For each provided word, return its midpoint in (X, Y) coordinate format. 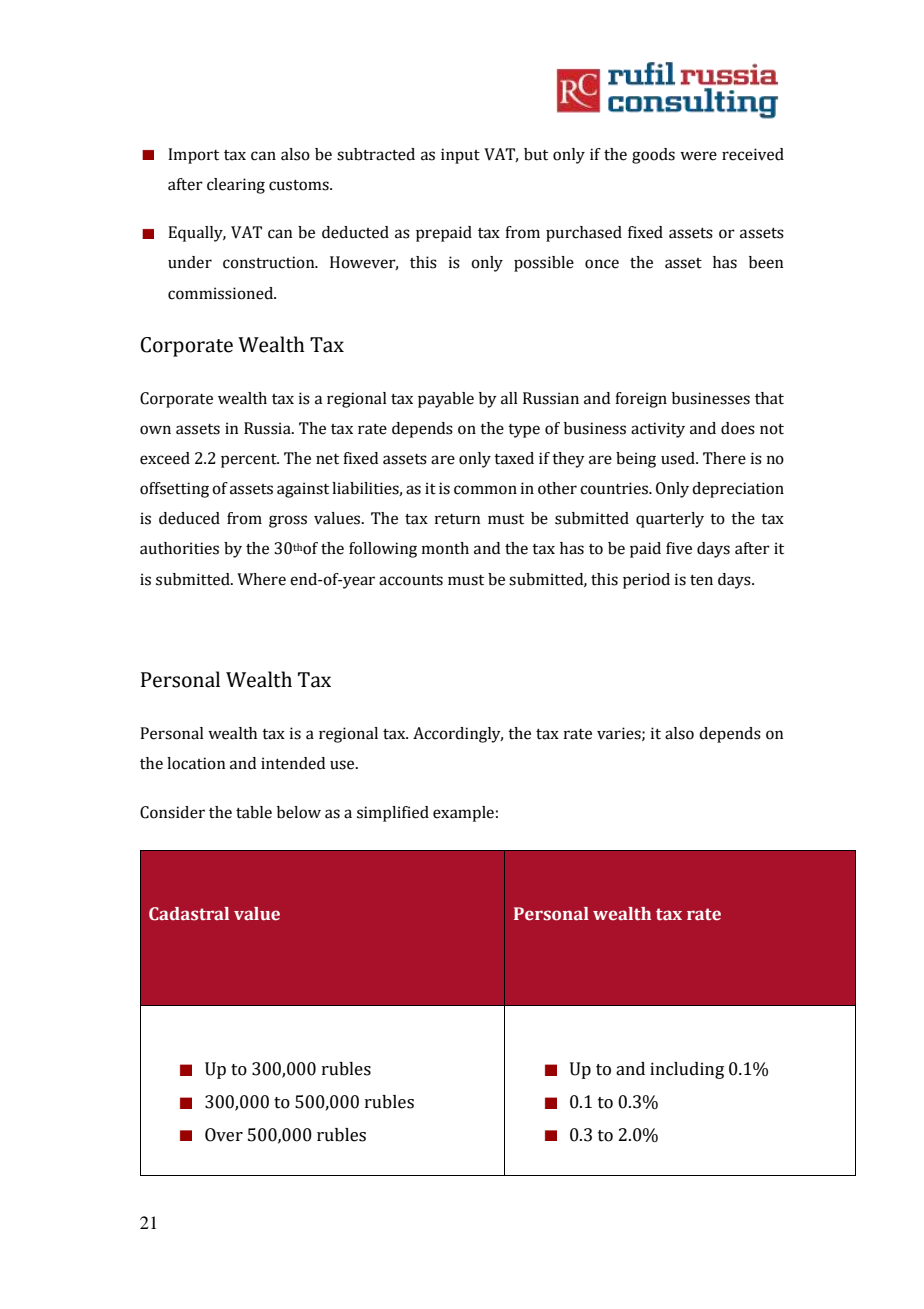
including (687, 1070)
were (698, 156)
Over (224, 1135)
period (646, 581)
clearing (236, 186)
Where (261, 579)
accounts (411, 580)
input (460, 156)
